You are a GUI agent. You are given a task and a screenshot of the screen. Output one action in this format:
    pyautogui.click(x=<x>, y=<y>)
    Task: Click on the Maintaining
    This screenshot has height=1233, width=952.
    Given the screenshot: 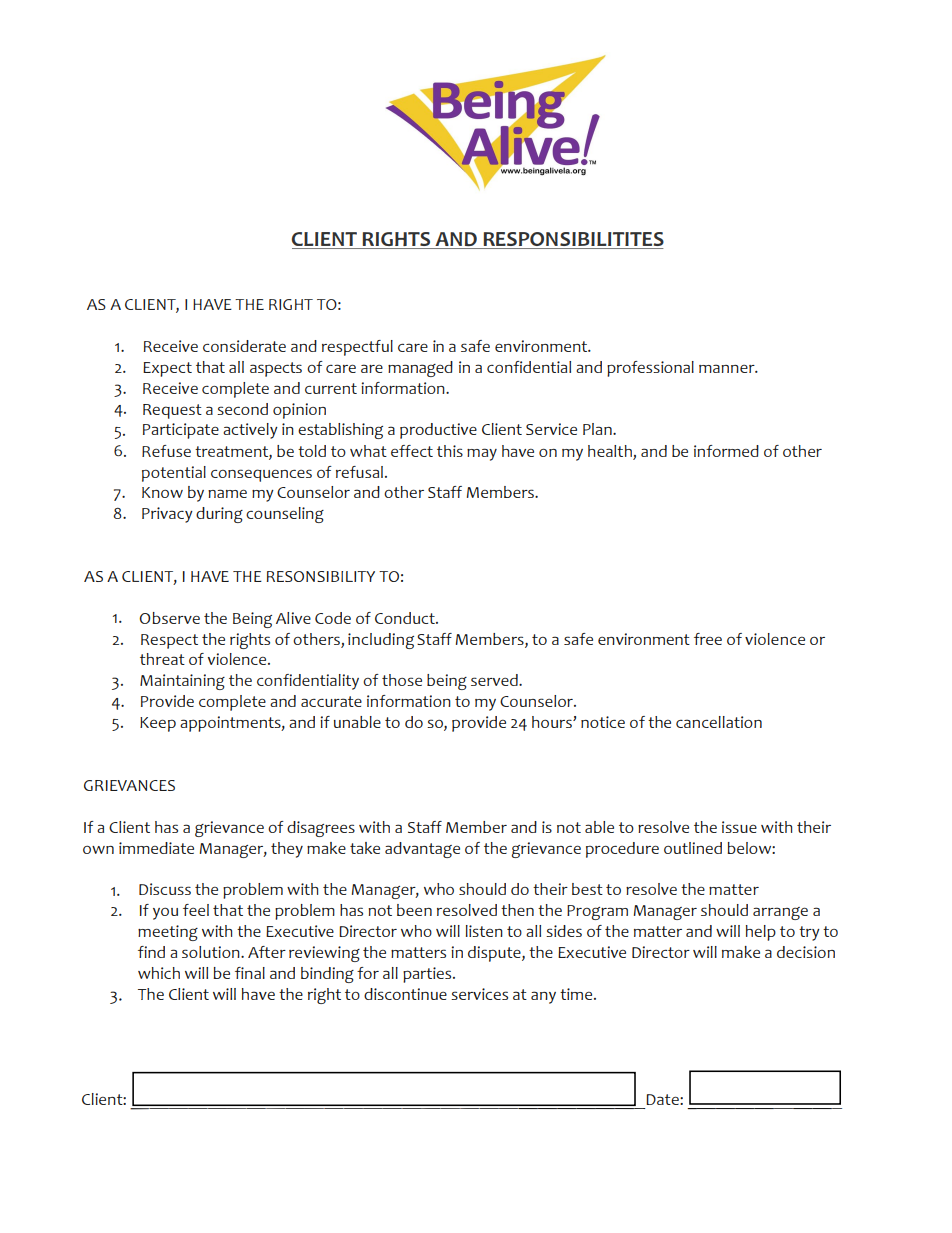 What is the action you would take?
    pyautogui.click(x=182, y=682)
